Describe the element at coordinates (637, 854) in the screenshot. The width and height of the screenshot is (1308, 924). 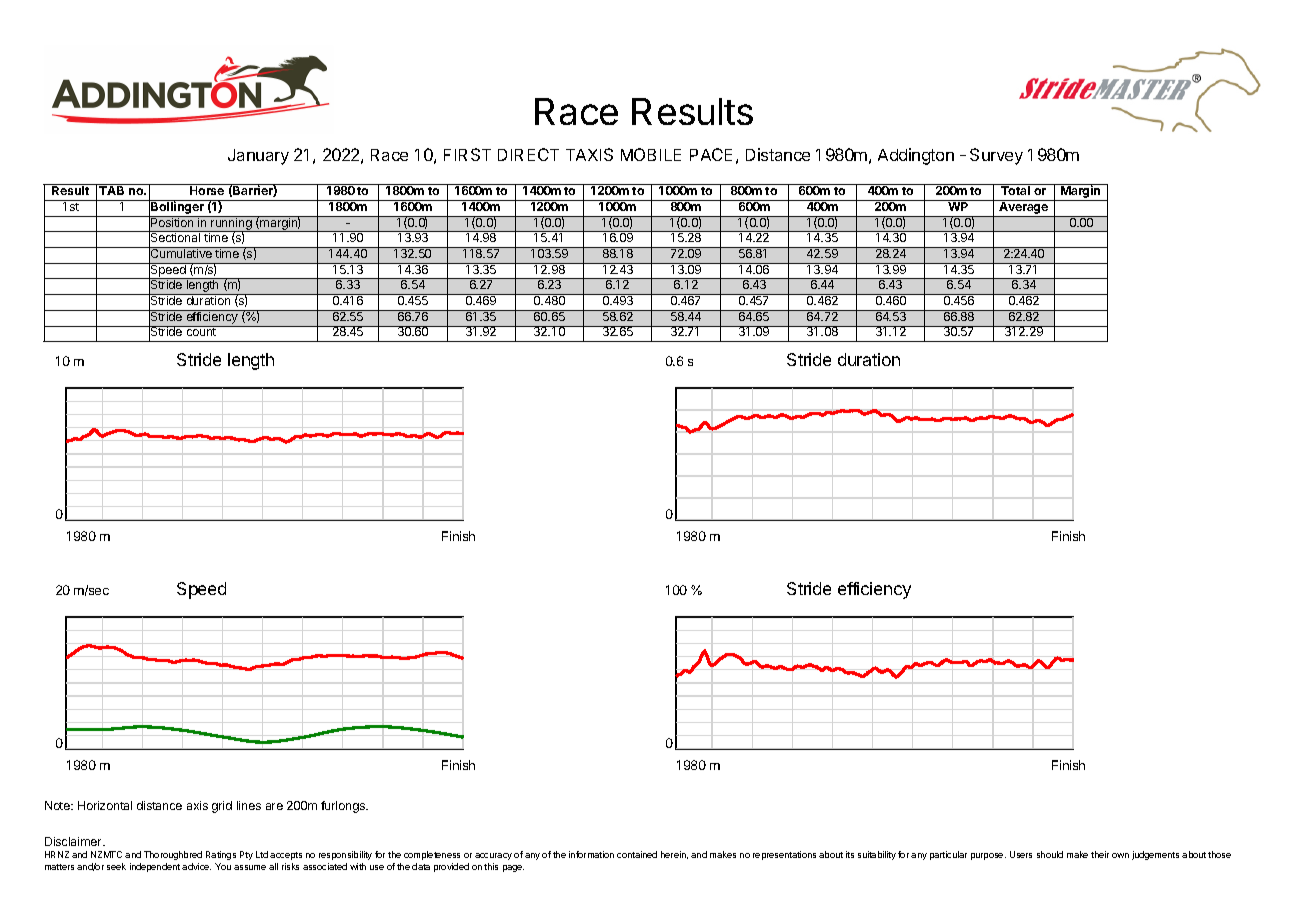
I see `contained` at that location.
